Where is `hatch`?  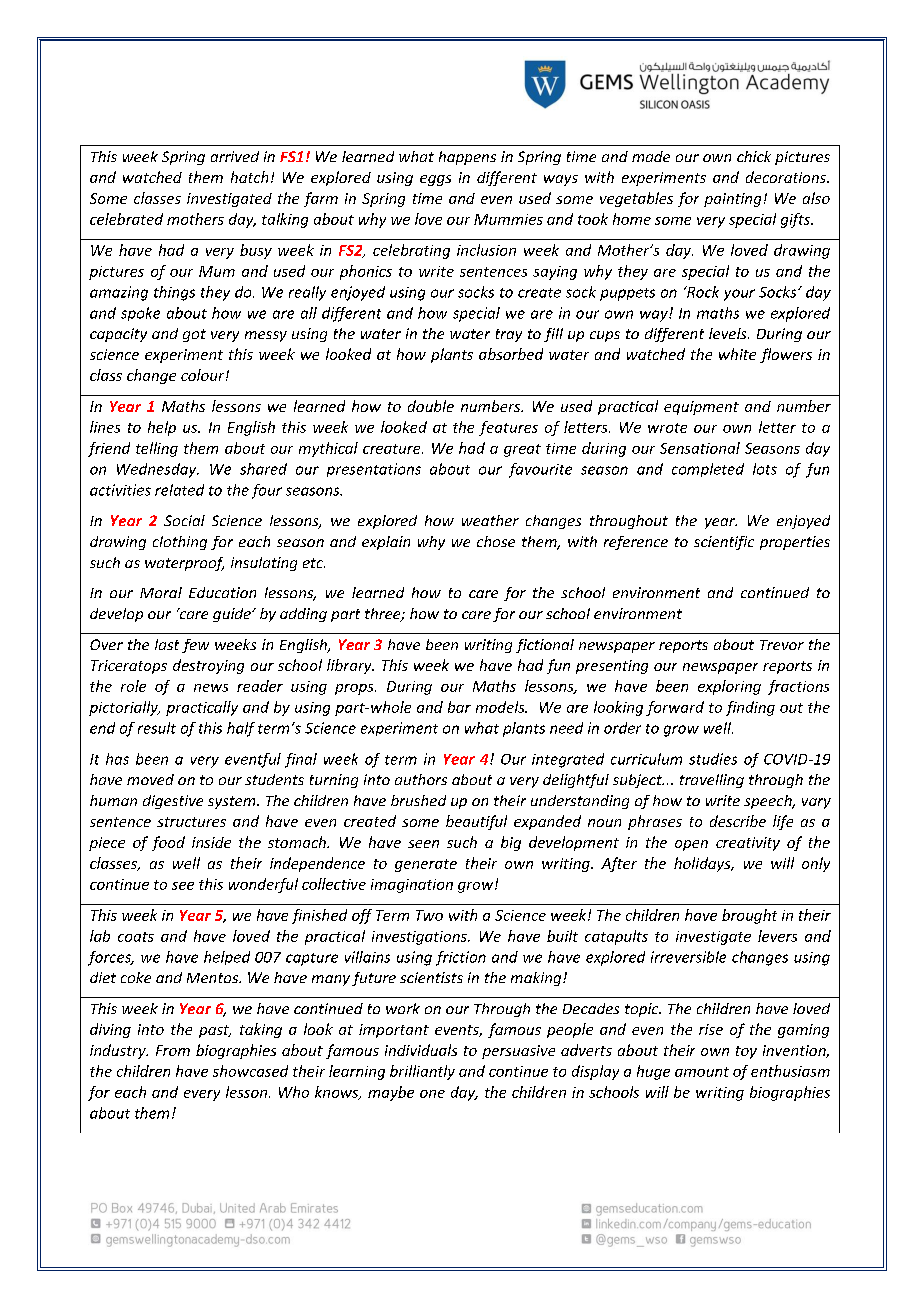 hatch is located at coordinates (249, 177).
